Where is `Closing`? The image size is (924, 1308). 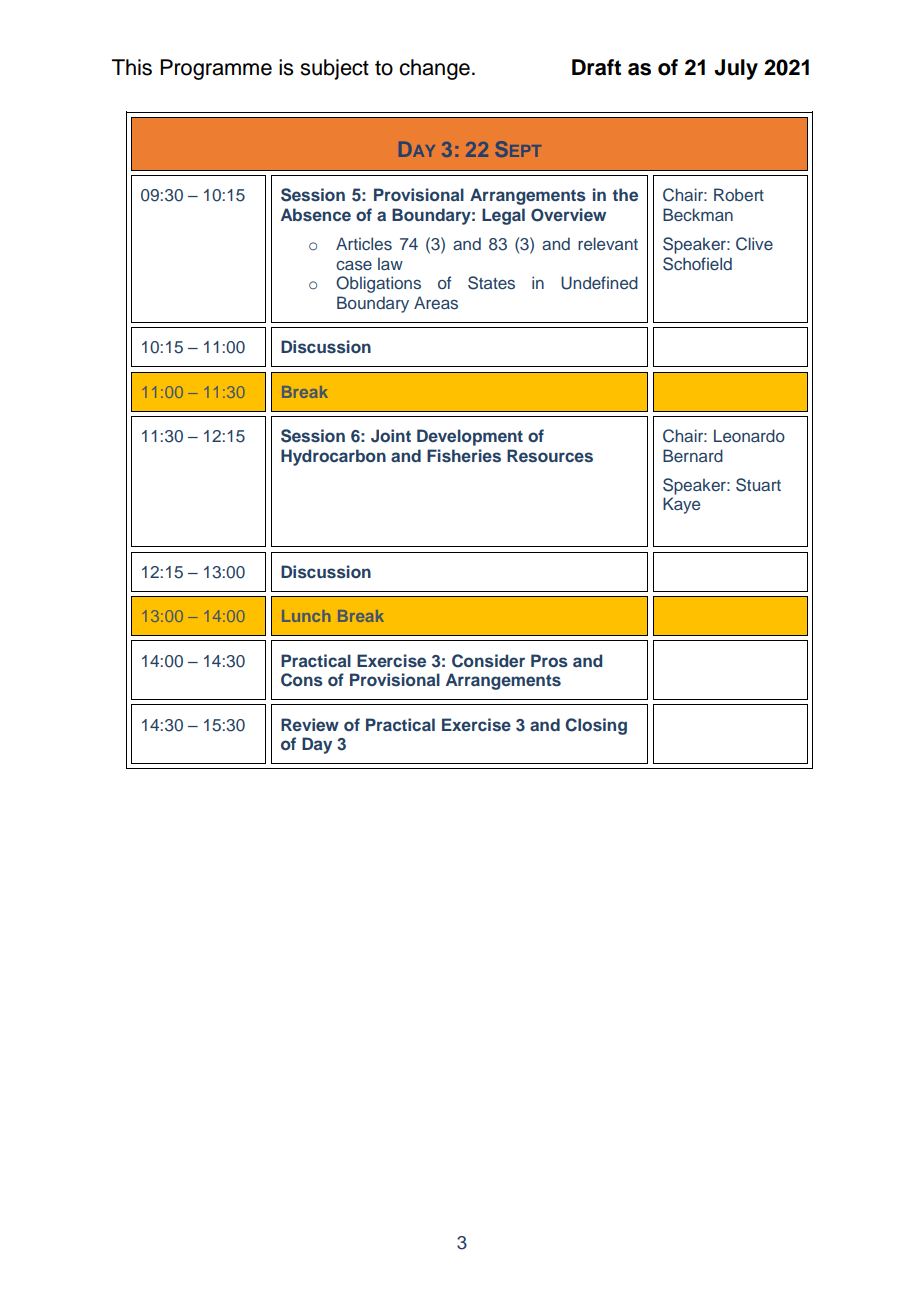 Closing is located at coordinates (596, 726).
